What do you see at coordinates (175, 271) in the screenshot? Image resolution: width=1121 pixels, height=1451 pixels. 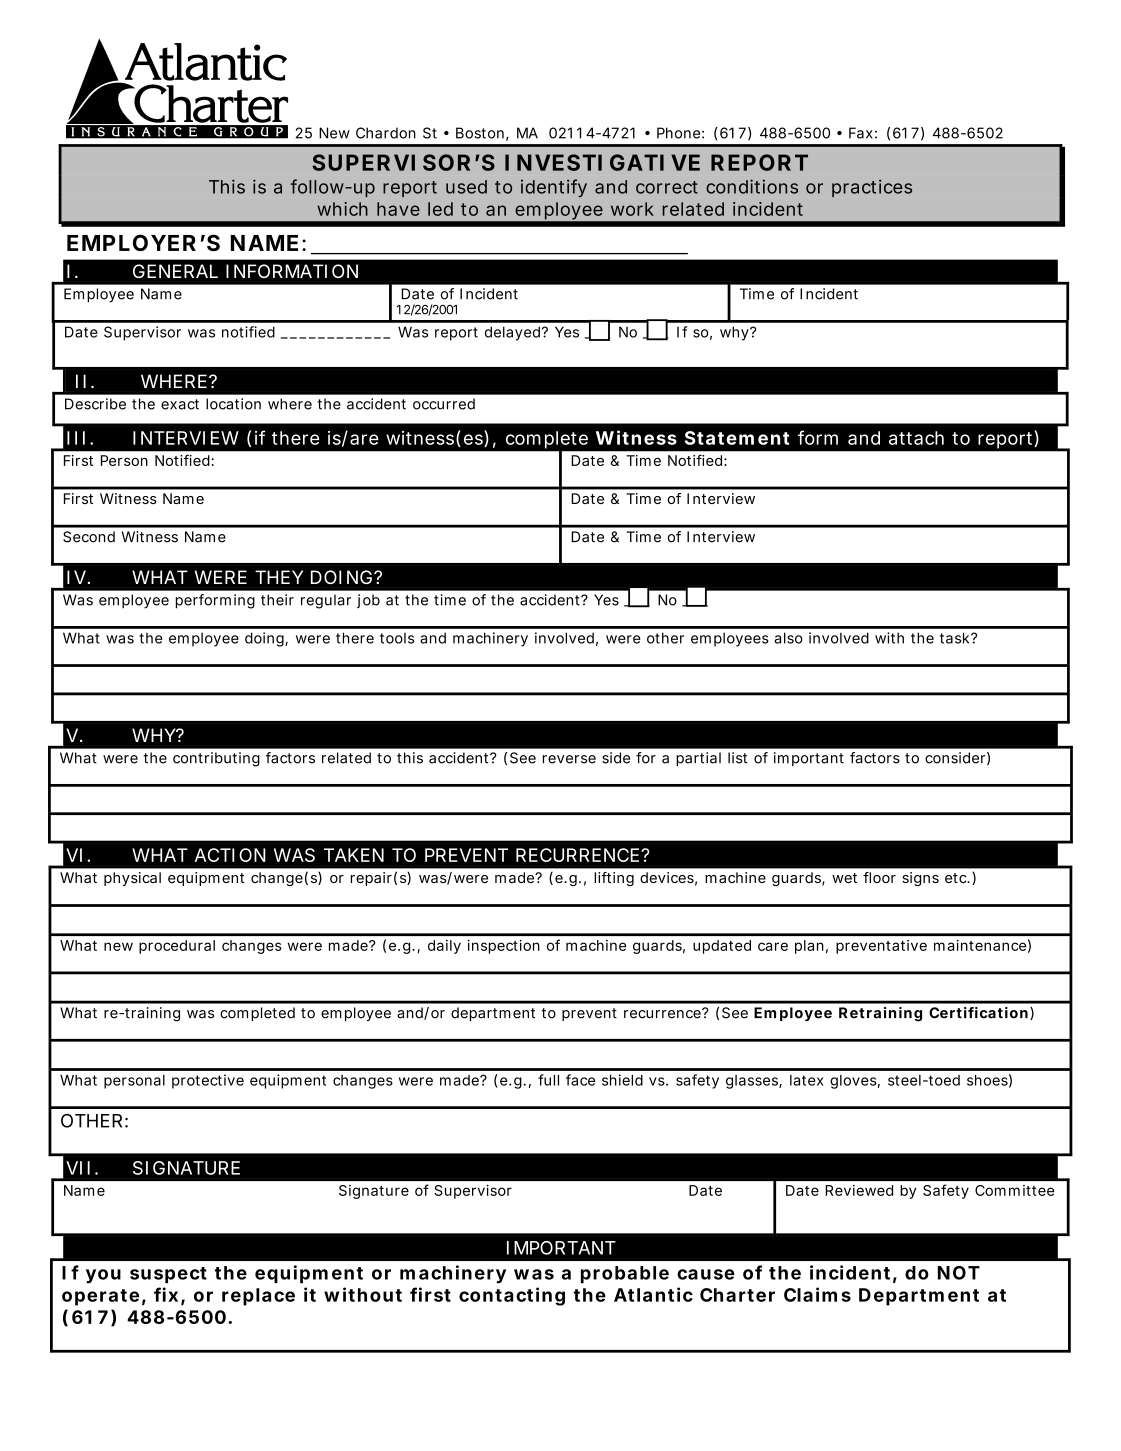 I see `GENERAL` at bounding box center [175, 271].
